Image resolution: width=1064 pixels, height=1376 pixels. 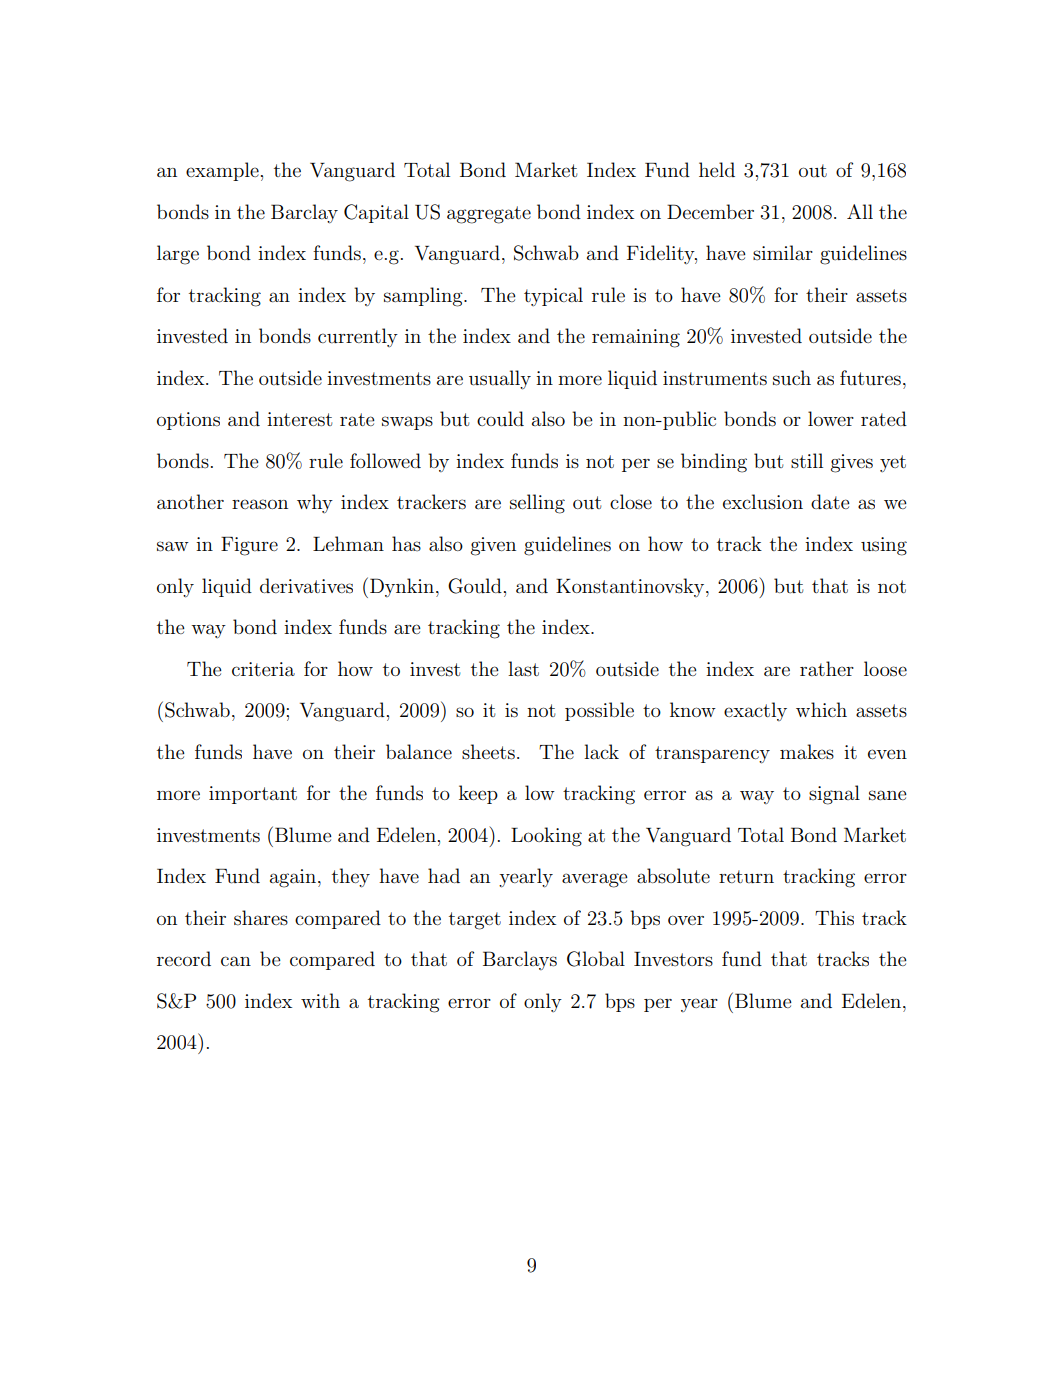 What do you see at coordinates (475, 586) in the screenshot?
I see `Gould` at bounding box center [475, 586].
